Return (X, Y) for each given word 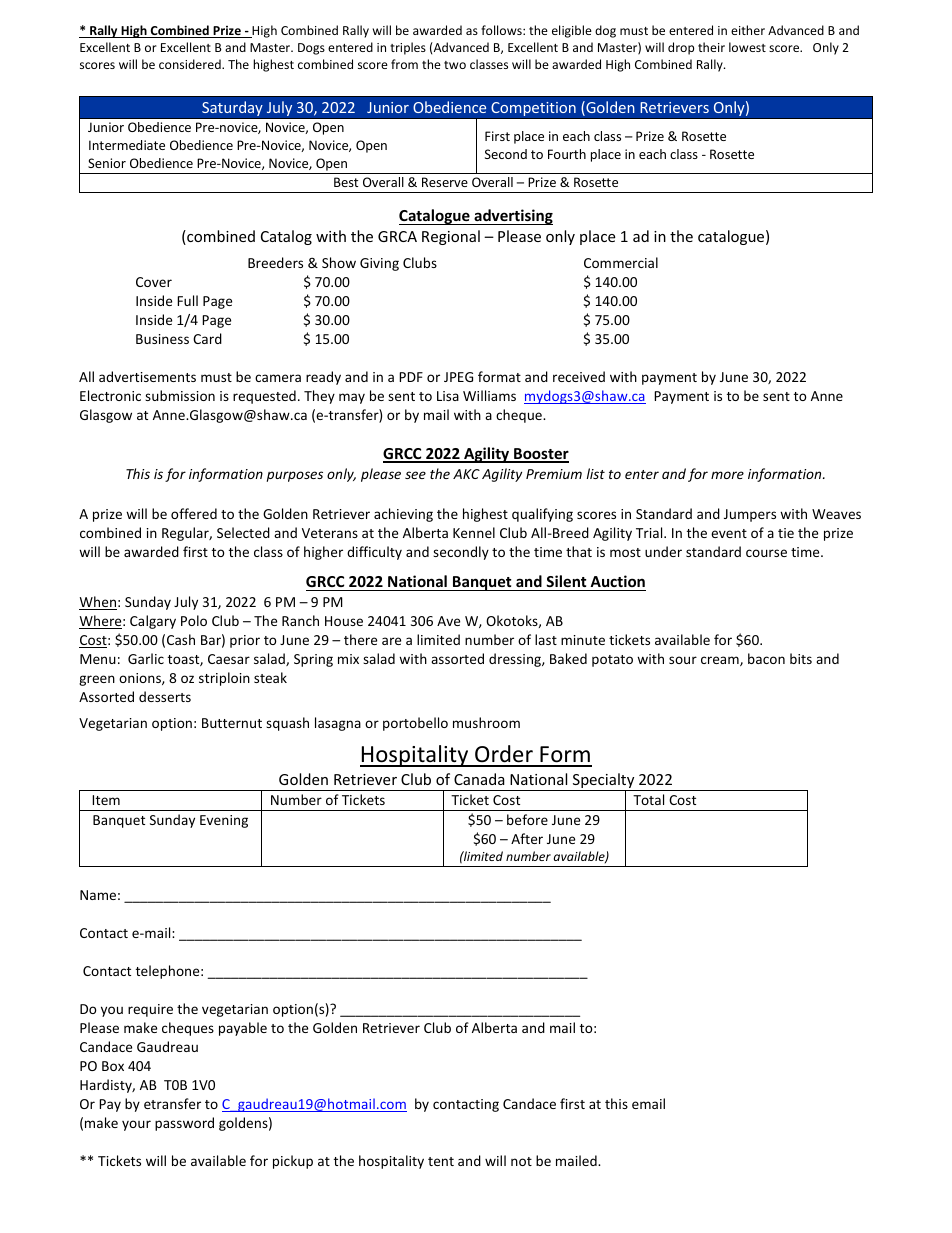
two (455, 65)
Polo (194, 620)
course (766, 553)
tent (441, 1161)
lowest (747, 47)
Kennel (474, 532)
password (184, 1124)
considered (191, 64)
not (521, 1161)
